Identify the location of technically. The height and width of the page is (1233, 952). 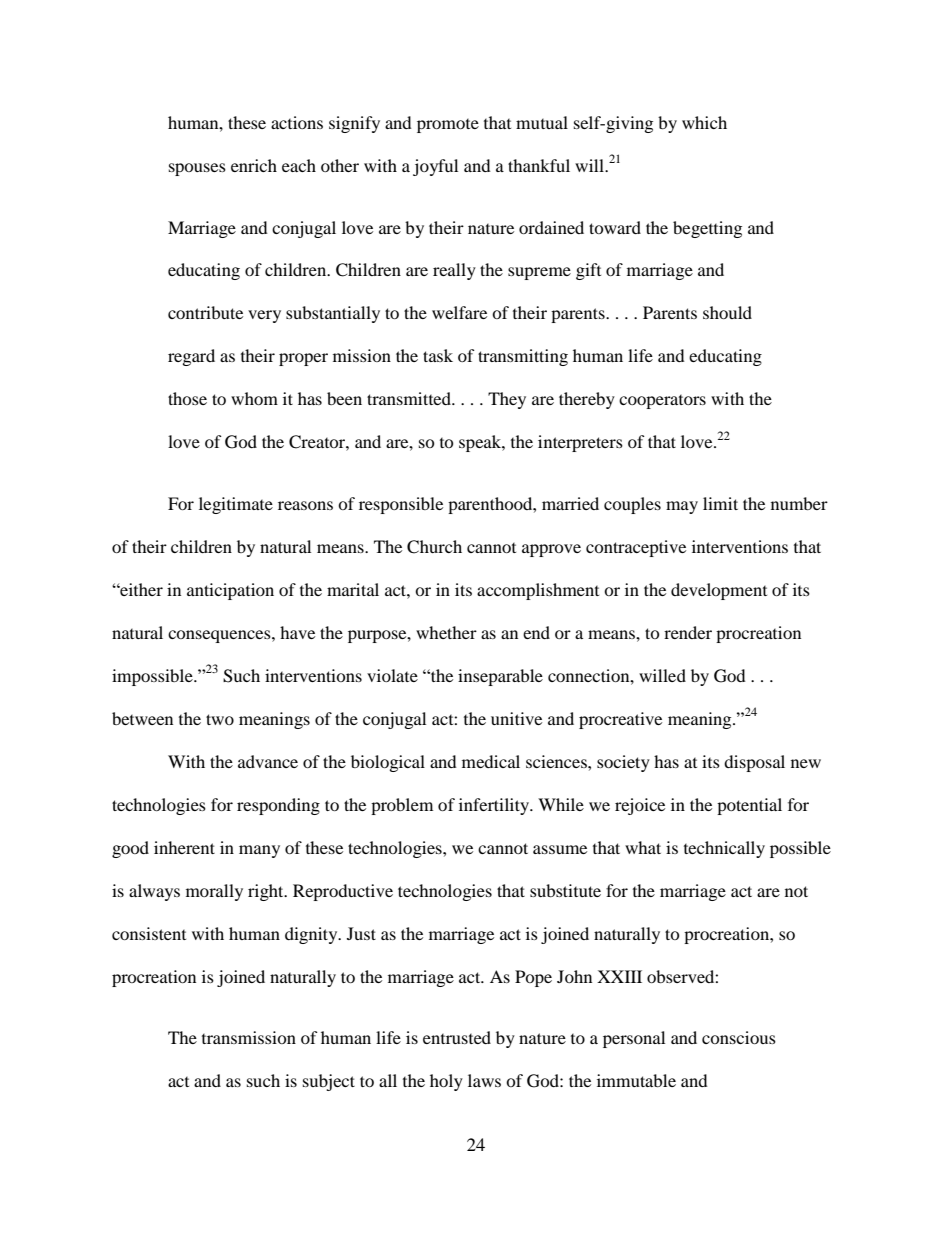
(724, 849).
